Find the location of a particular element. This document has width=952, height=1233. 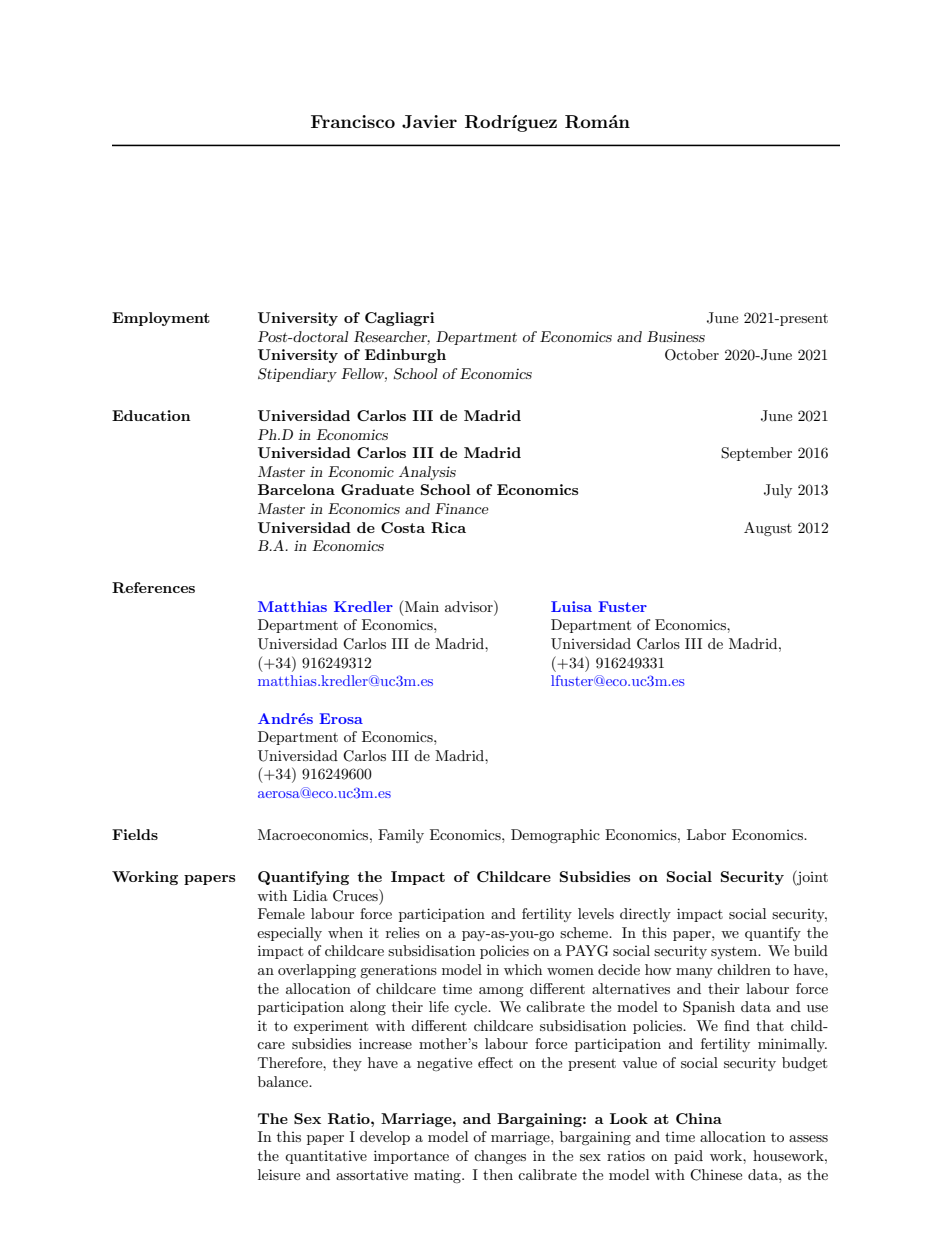

advisor is located at coordinates (470, 606).
